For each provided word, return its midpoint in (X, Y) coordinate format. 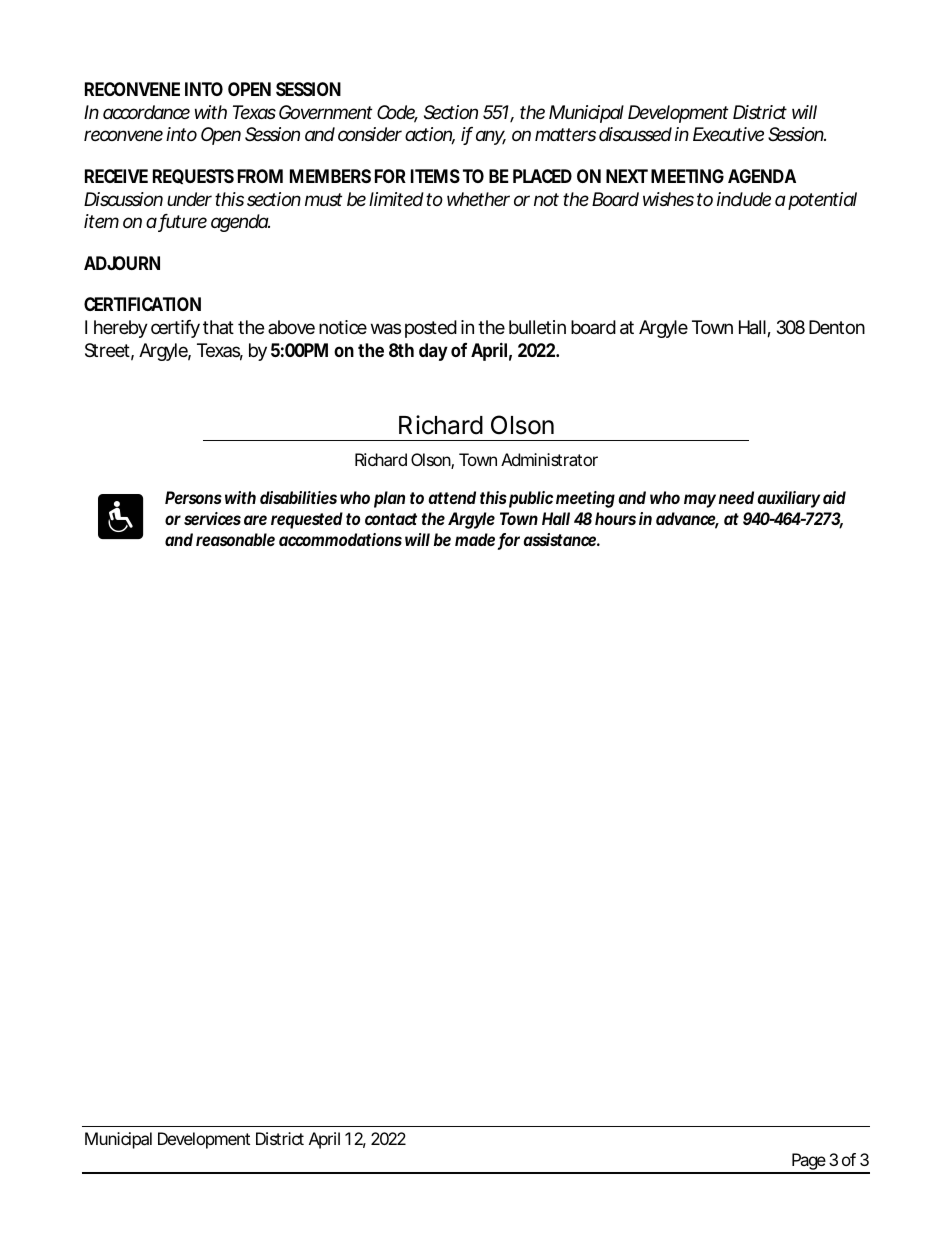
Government (325, 112)
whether (478, 199)
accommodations (340, 539)
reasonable (235, 539)
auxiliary (789, 499)
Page (808, 1163)
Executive (728, 134)
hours (615, 518)
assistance (560, 539)
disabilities (298, 497)
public (531, 499)
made (475, 539)
